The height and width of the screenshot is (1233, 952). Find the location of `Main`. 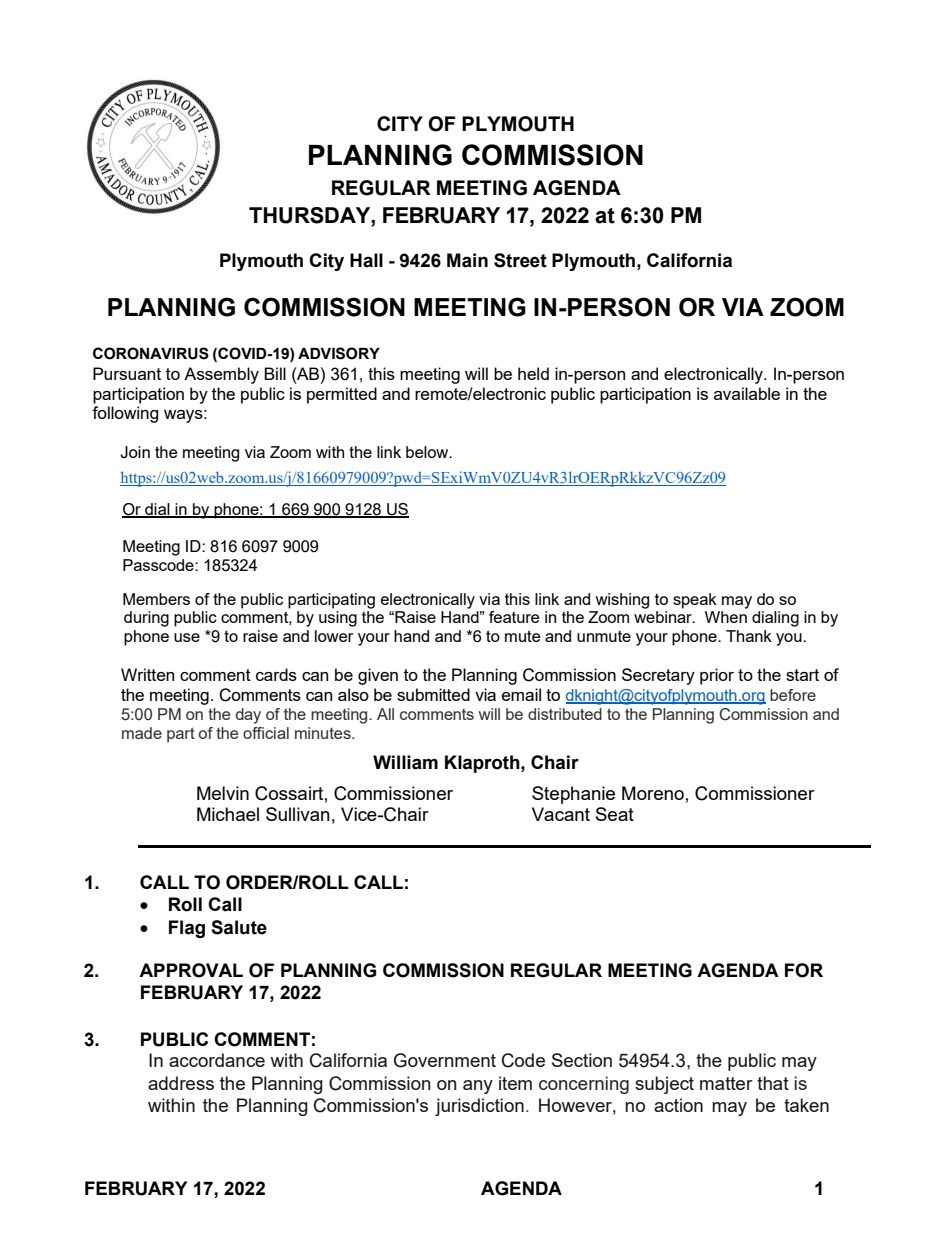

Main is located at coordinates (467, 260).
